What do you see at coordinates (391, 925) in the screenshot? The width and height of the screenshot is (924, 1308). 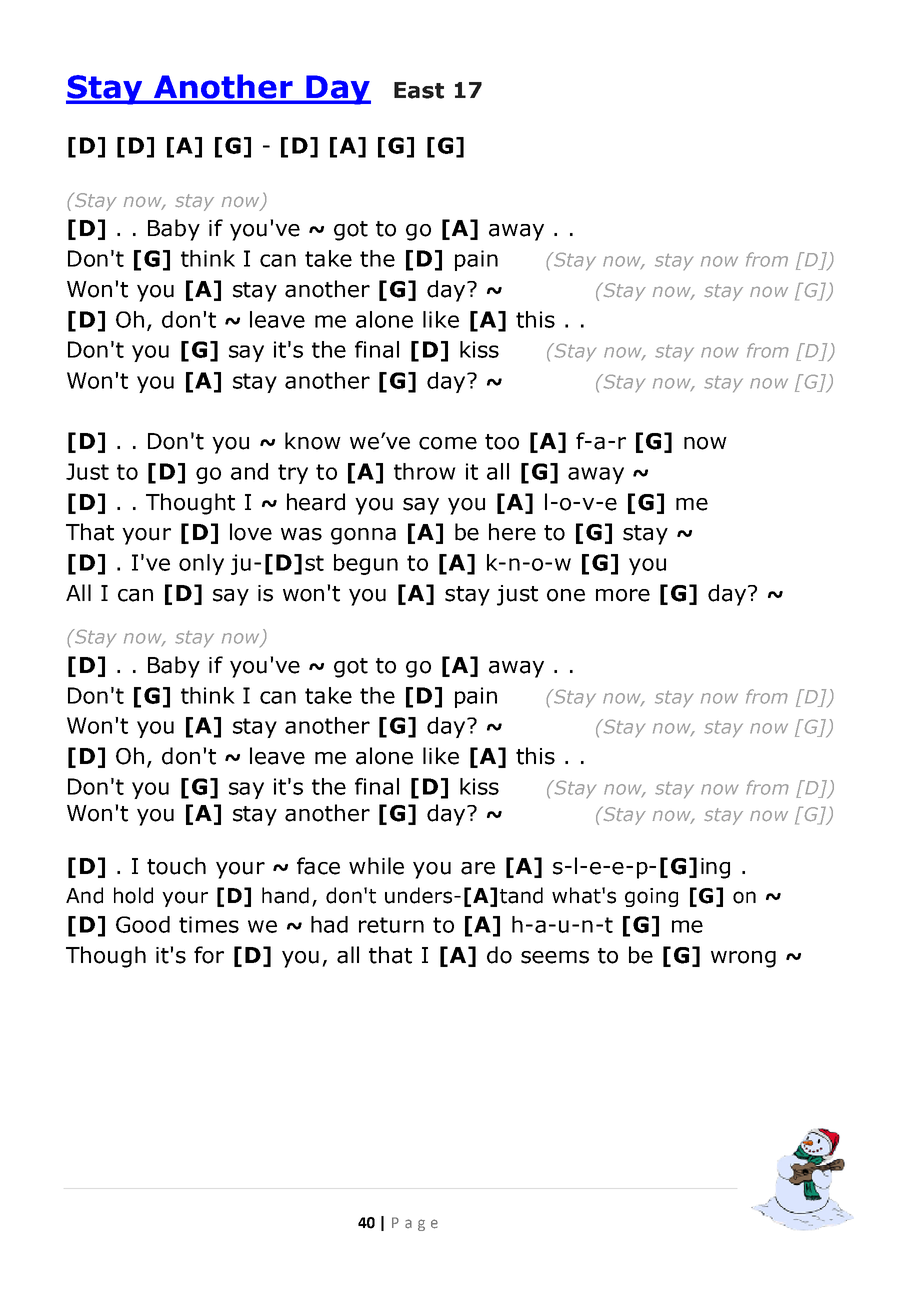 I see `return` at bounding box center [391, 925].
